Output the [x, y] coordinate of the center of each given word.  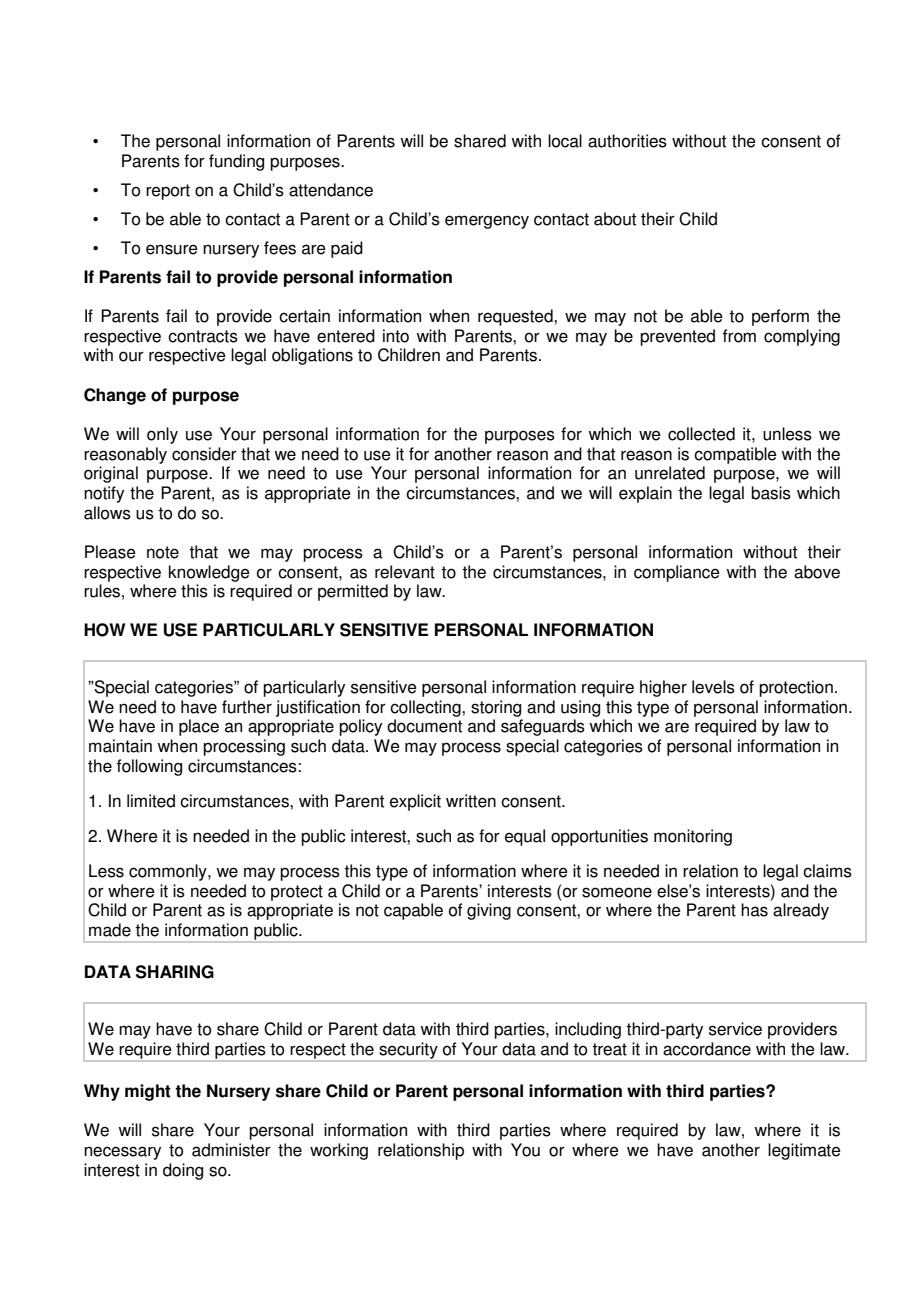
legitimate [804, 1151]
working [339, 1151]
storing [496, 708]
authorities [627, 141]
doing [183, 1171]
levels [713, 687]
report [168, 192]
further [247, 707]
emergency [487, 222]
